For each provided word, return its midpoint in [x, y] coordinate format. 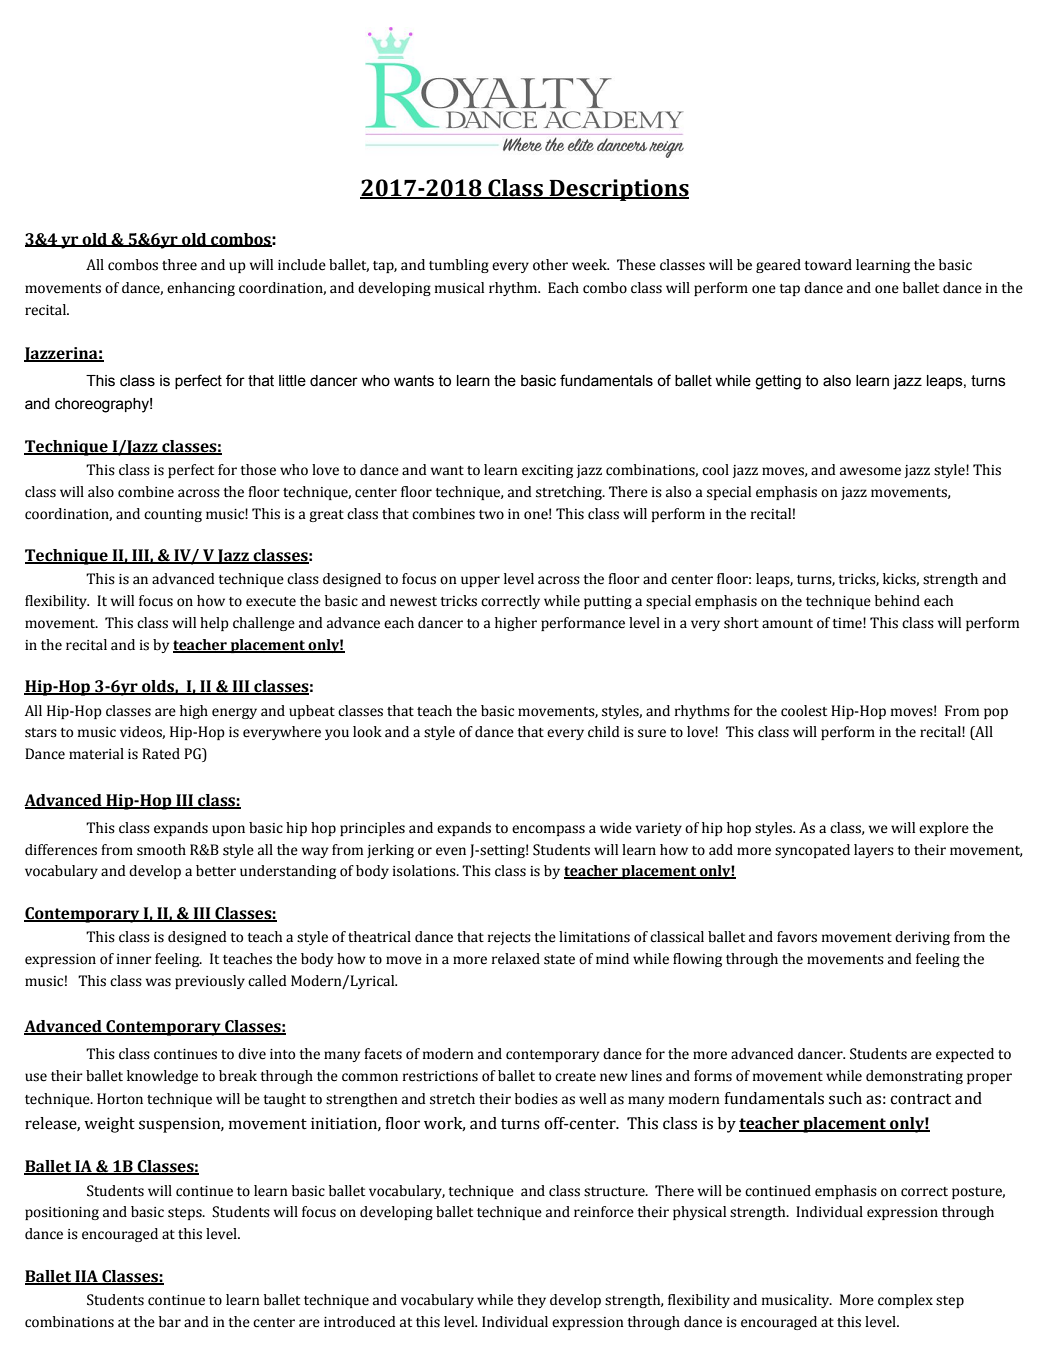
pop [996, 713]
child [604, 732]
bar [170, 1322]
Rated [161, 754]
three [179, 265]
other [550, 265]
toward [828, 265]
